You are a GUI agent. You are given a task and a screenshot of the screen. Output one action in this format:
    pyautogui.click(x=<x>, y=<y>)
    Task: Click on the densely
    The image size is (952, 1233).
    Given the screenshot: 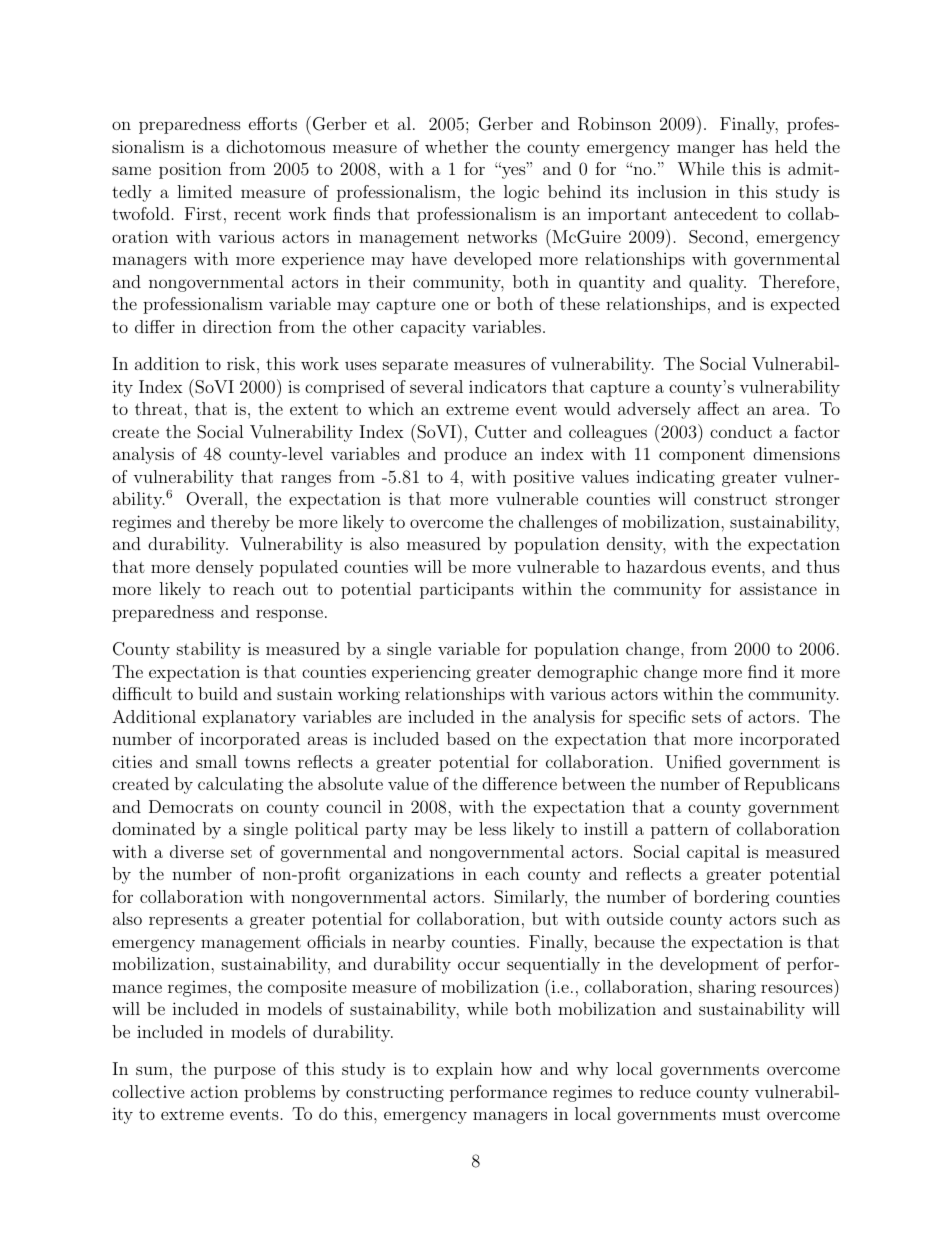 What is the action you would take?
    pyautogui.click(x=225, y=568)
